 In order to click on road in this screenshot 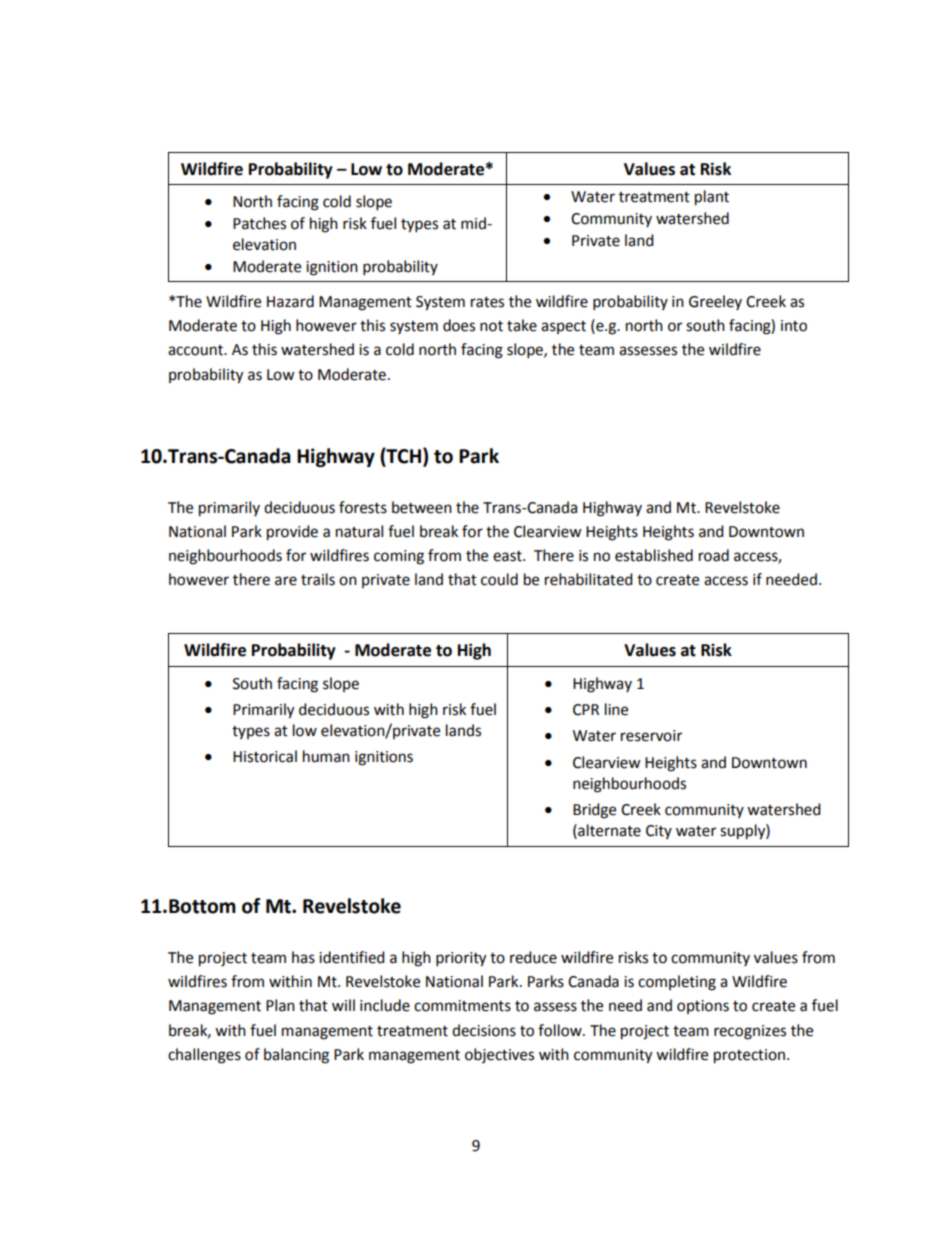, I will do `click(714, 555)`.
